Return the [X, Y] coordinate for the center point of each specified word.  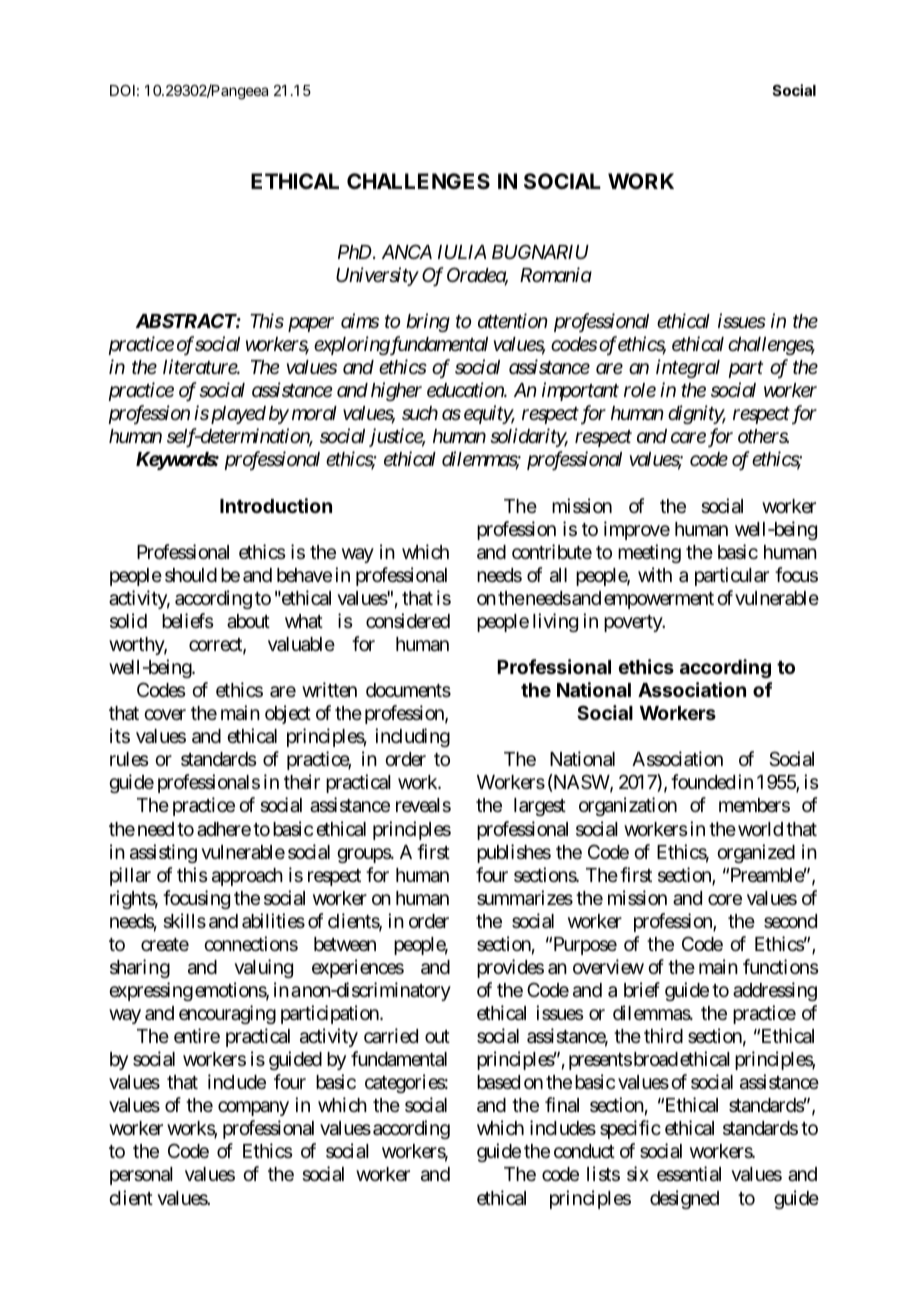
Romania [556, 274]
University [377, 276]
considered [408, 620]
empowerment [659, 600]
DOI [122, 90]
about [248, 621]
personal [141, 1176]
